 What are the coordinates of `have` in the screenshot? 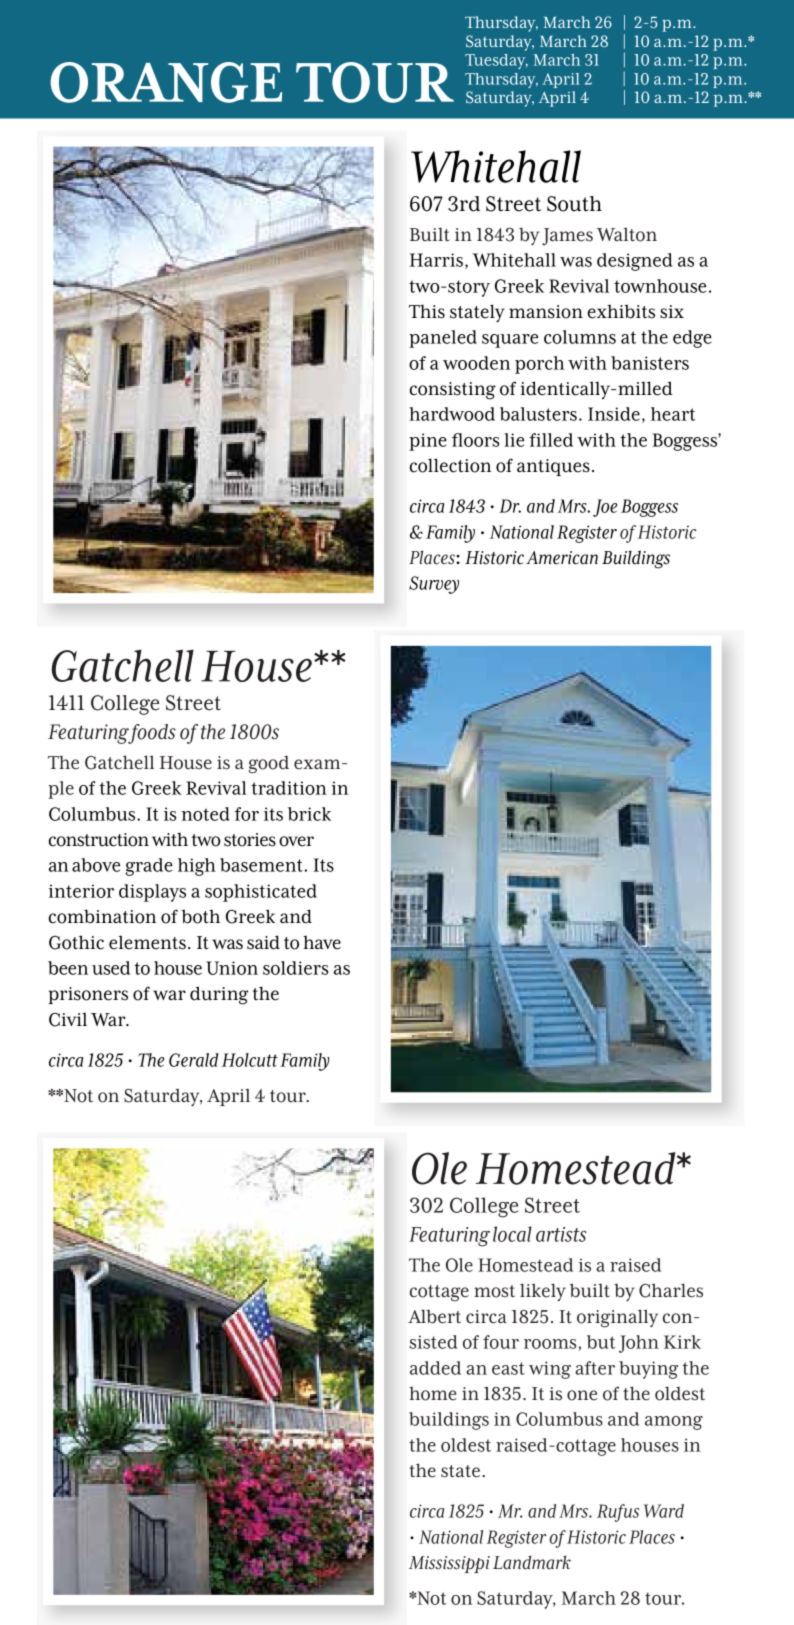 It's located at (322, 942).
